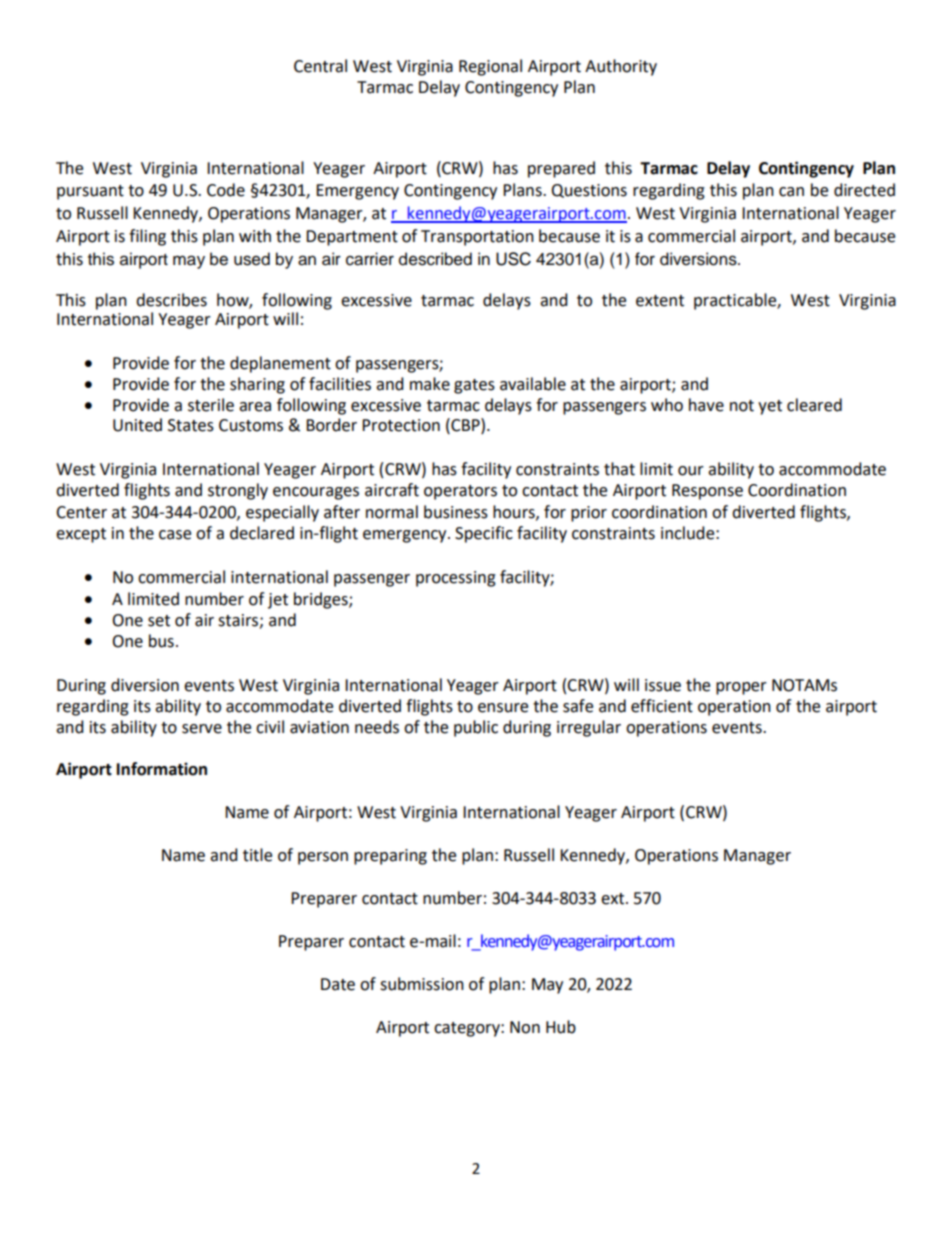 This document has height=1233, width=952. Describe the element at coordinates (202, 729) in the document. I see `serve` at that location.
